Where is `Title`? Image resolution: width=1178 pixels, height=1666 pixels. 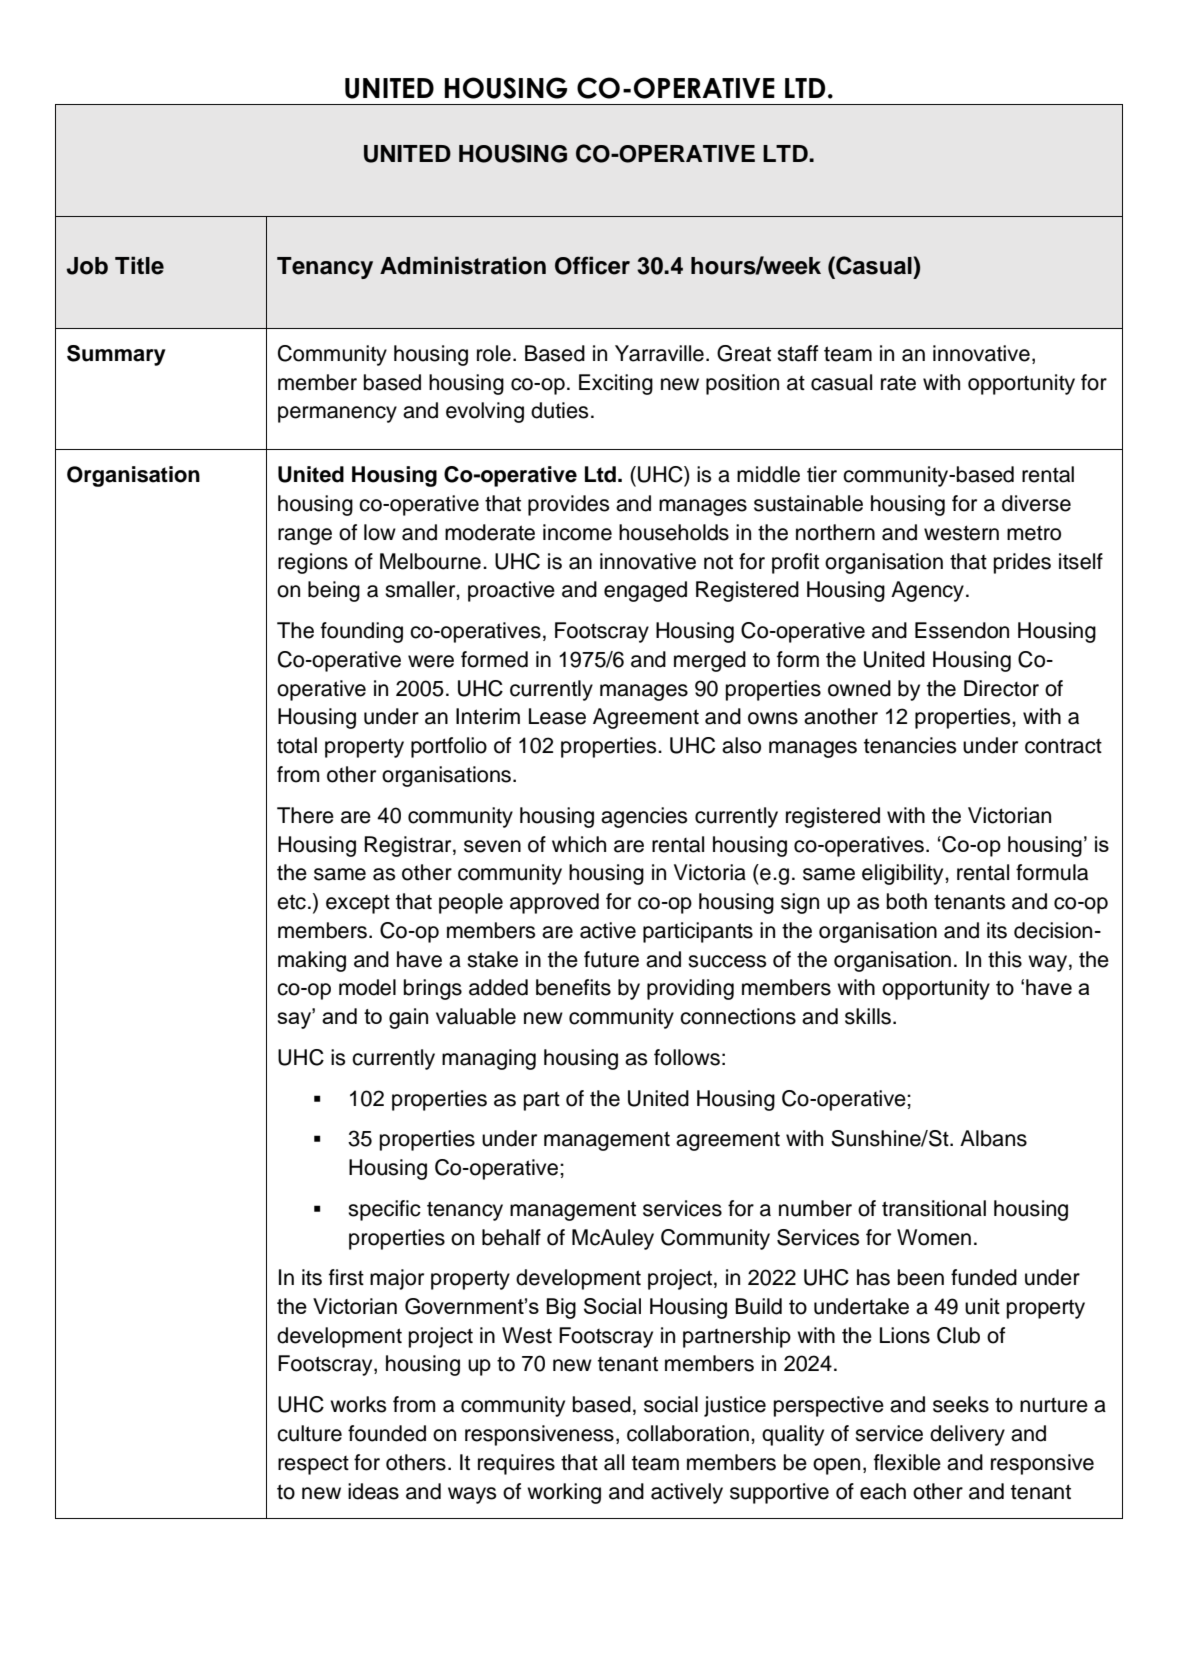
Title is located at coordinates (139, 265).
